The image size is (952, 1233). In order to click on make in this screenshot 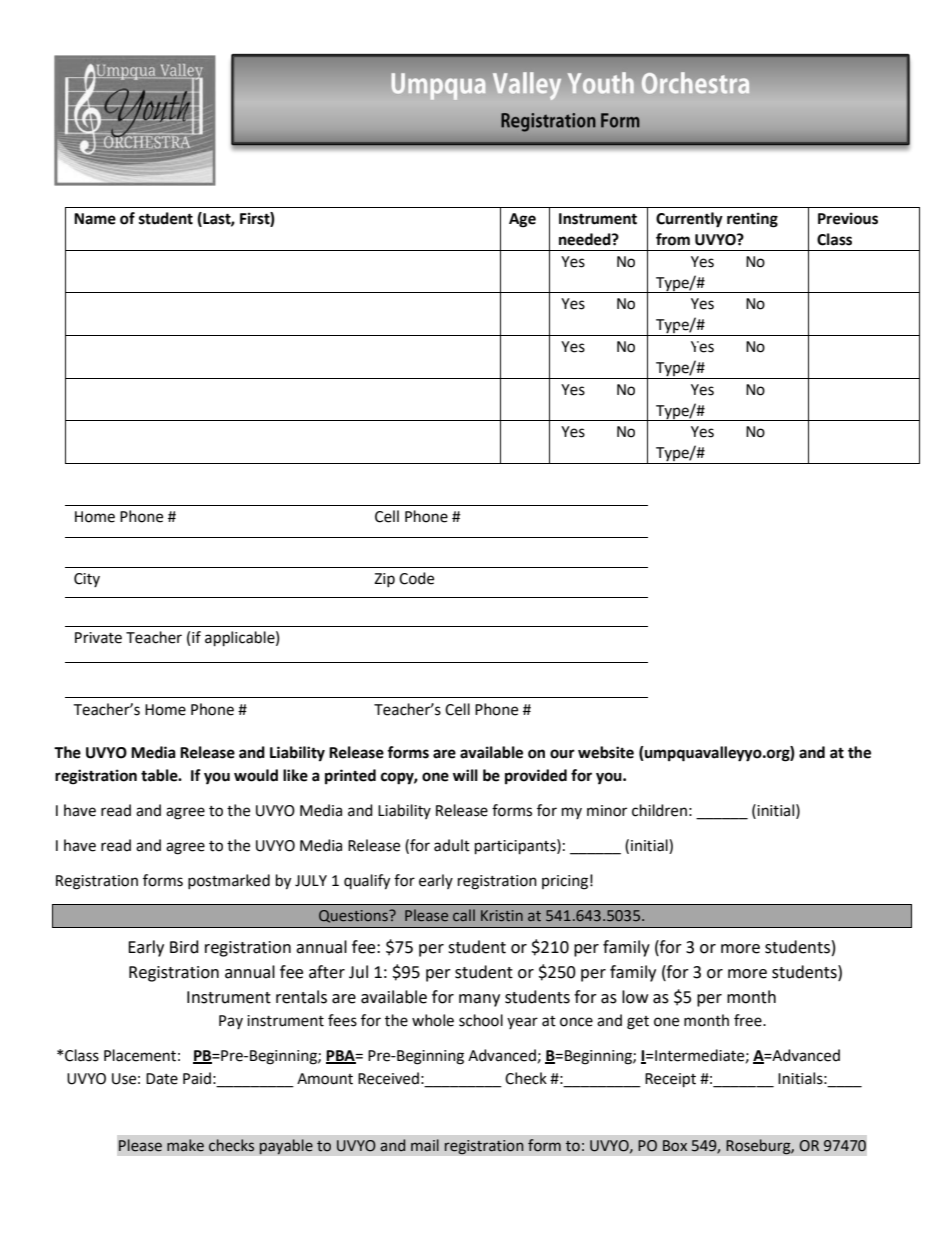, I will do `click(185, 1145)`.
